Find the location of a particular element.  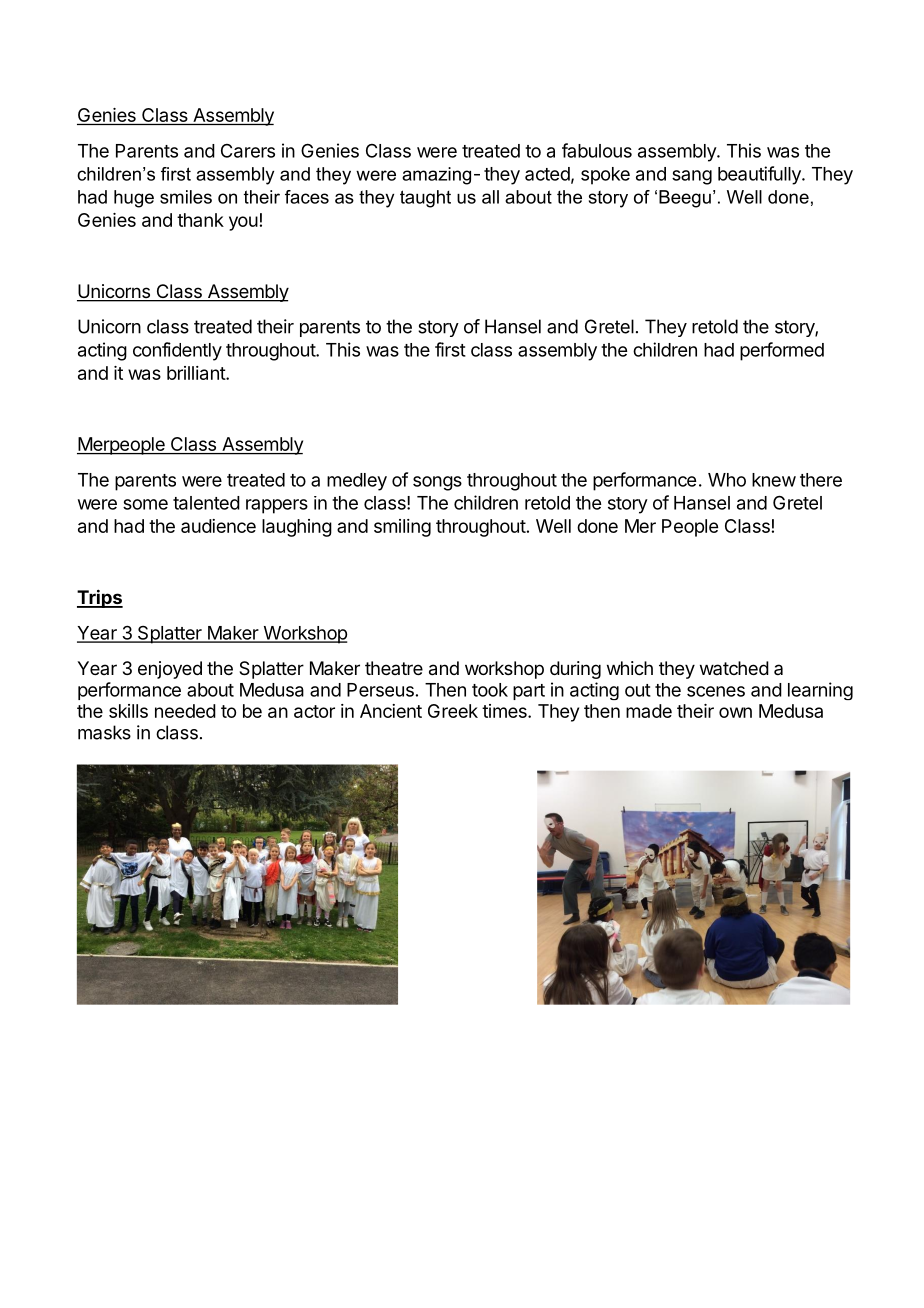

Who is located at coordinates (727, 480).
